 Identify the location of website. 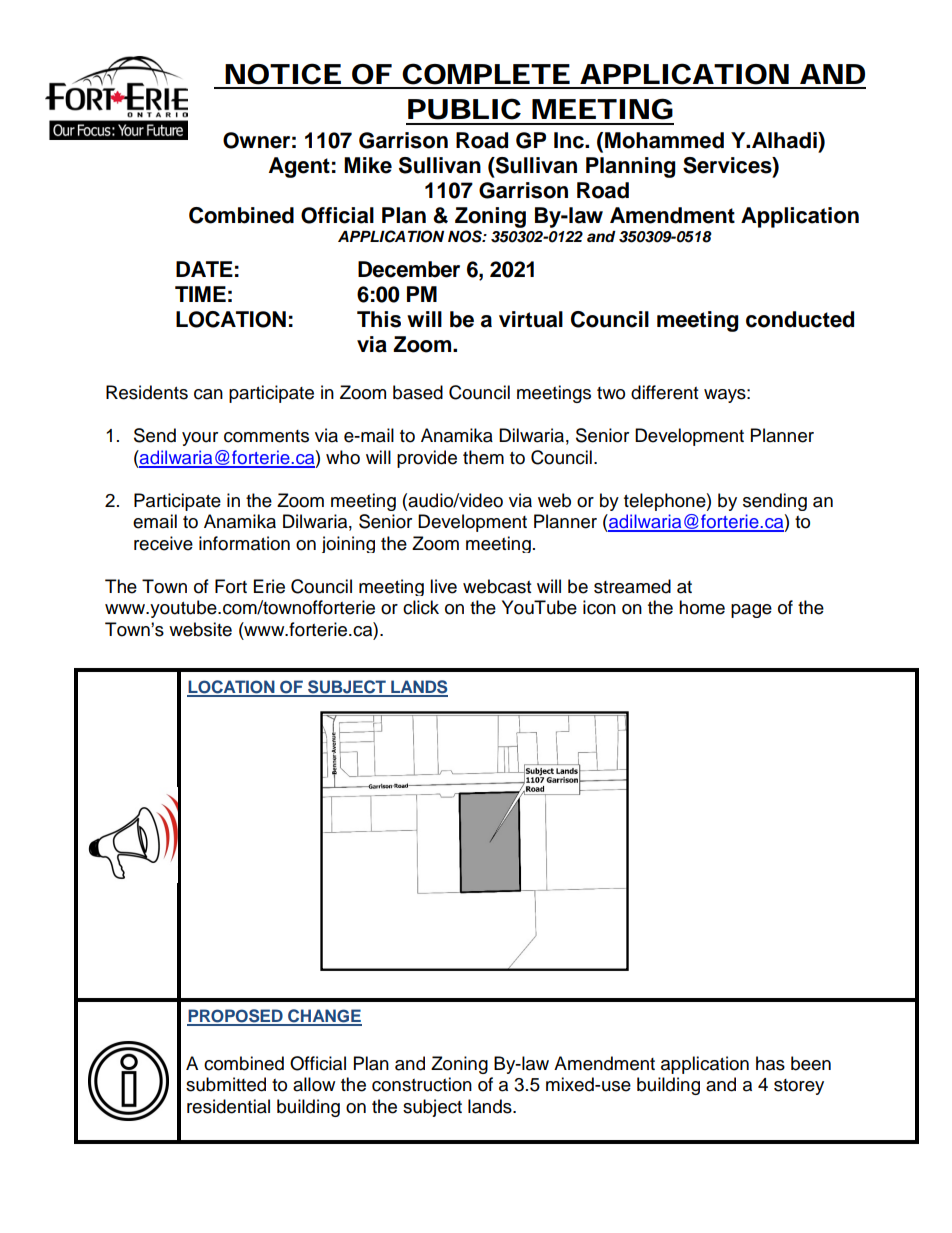
(200, 629).
